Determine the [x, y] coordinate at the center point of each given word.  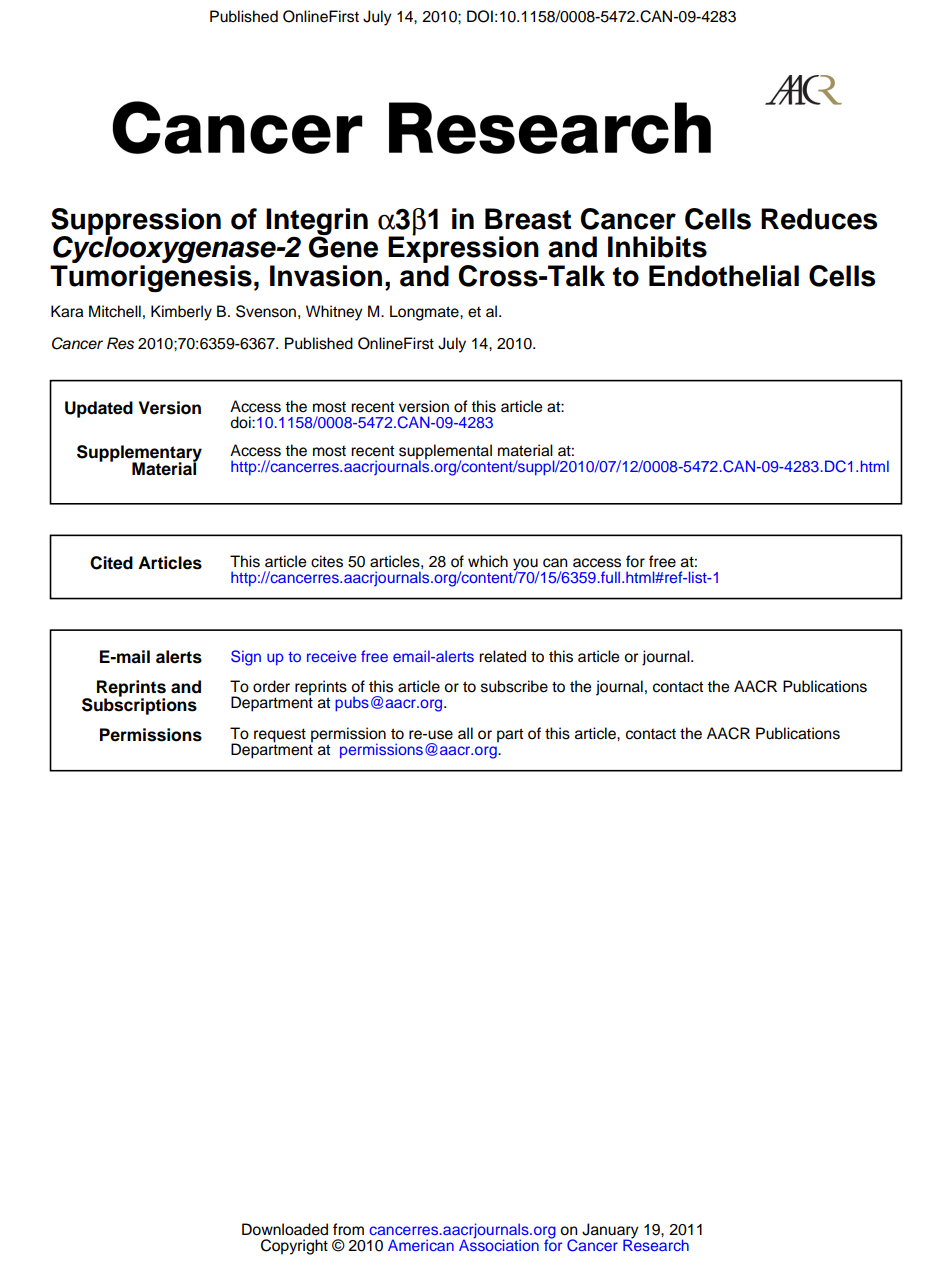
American [421, 1245]
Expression [463, 250]
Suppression [136, 222]
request [280, 736]
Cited [111, 563]
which [488, 561]
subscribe [514, 686]
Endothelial [724, 276]
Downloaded [285, 1229]
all [465, 733]
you [526, 565]
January [610, 1232]
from [348, 1229]
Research [656, 1244]
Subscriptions [139, 705]
